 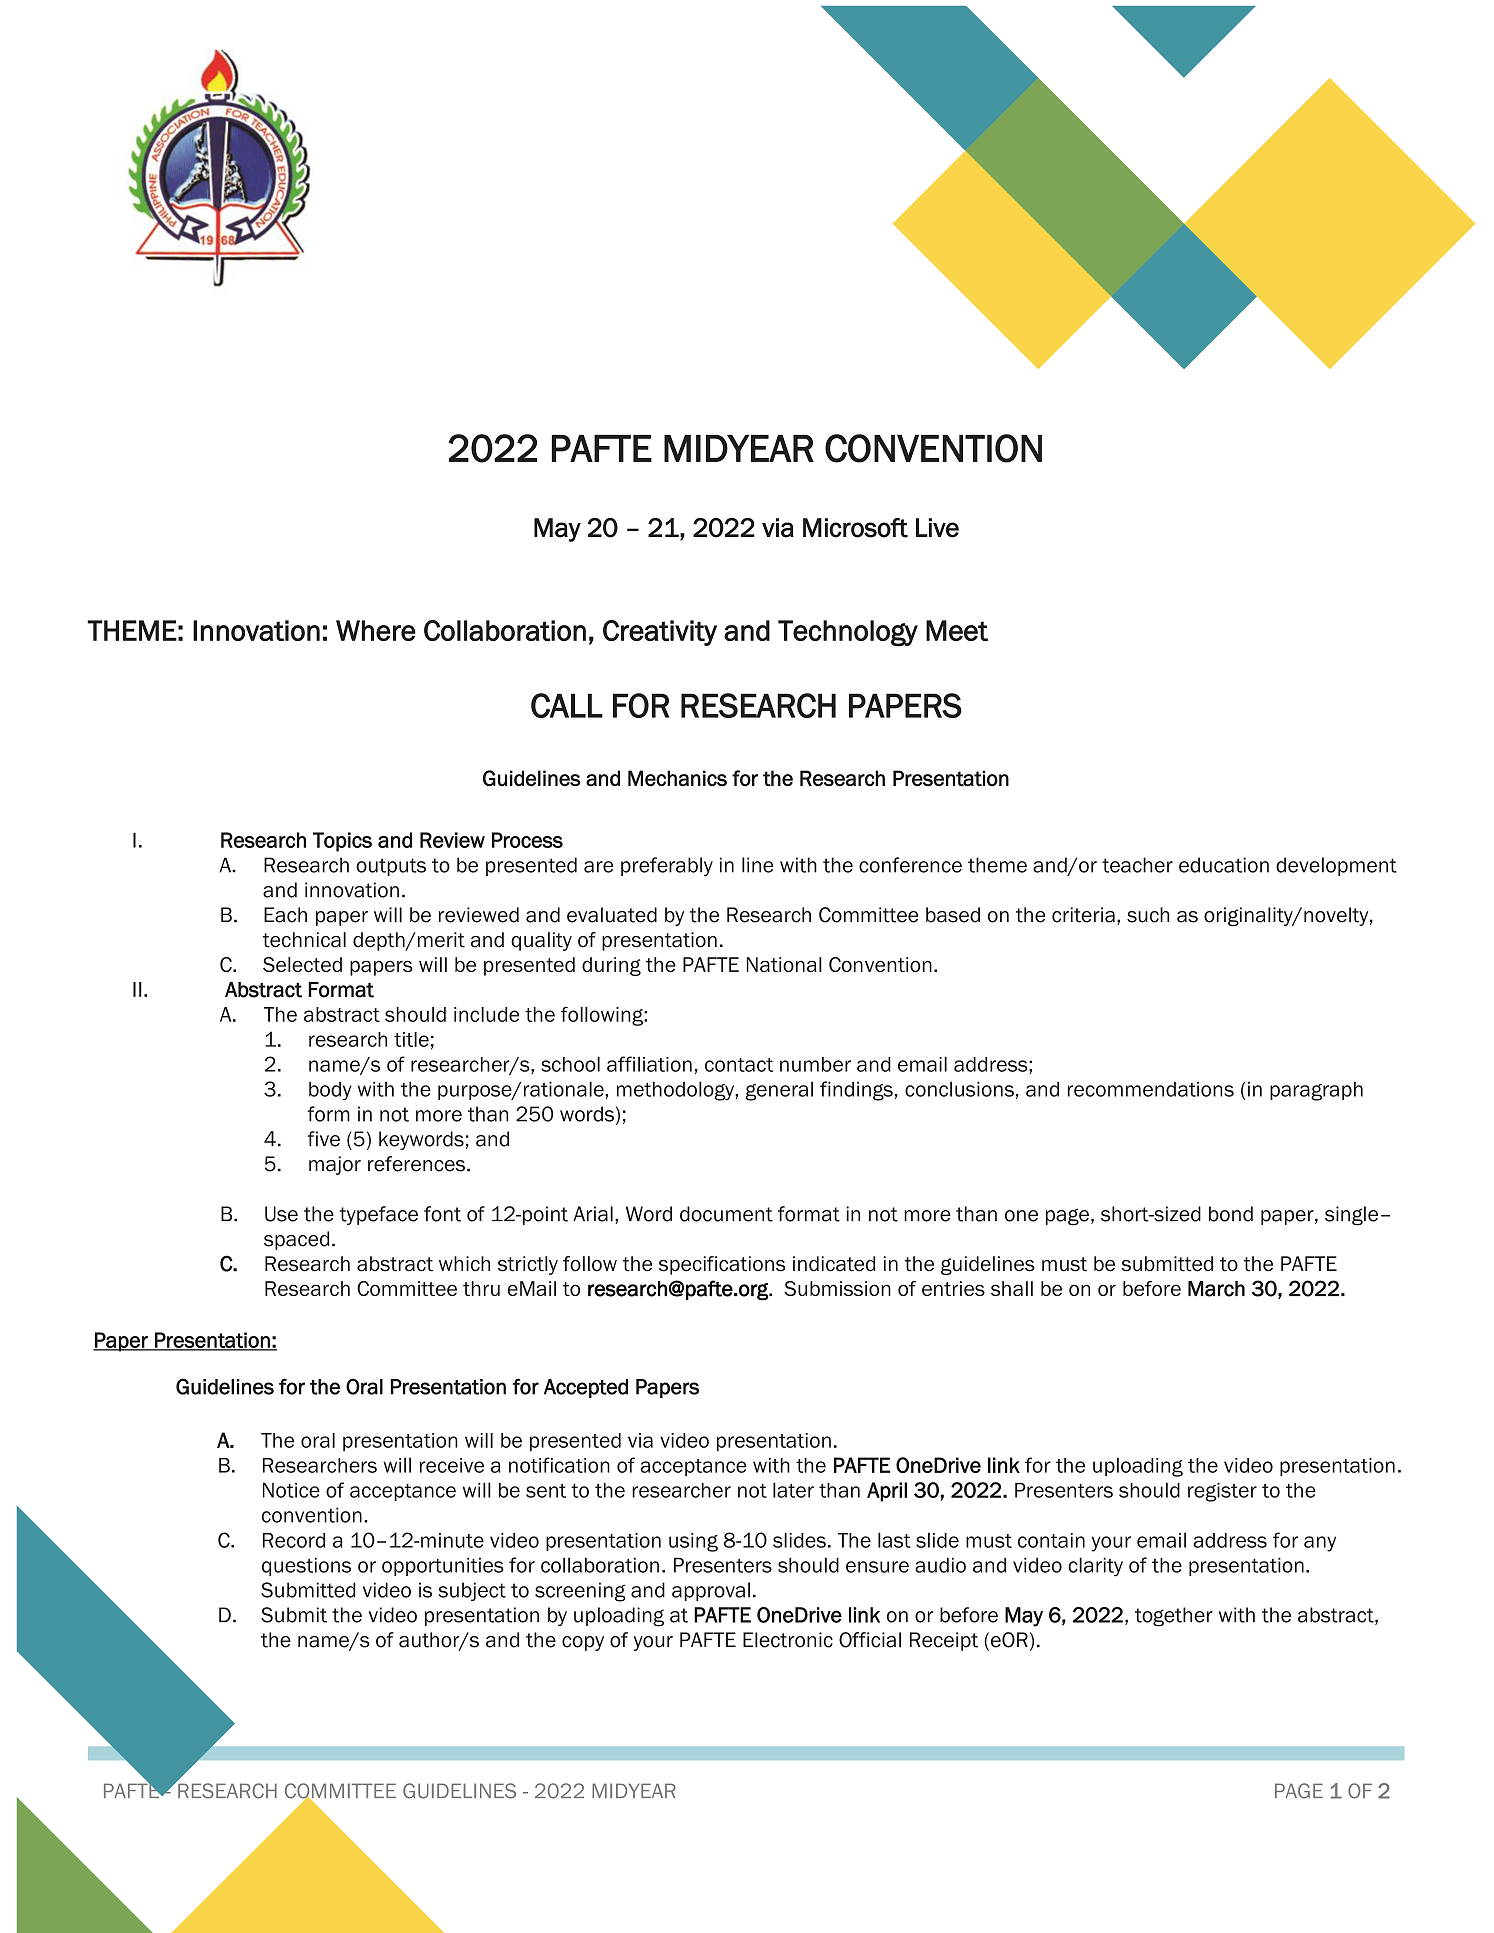 What do you see at coordinates (910, 865) in the screenshot?
I see `conference` at bounding box center [910, 865].
